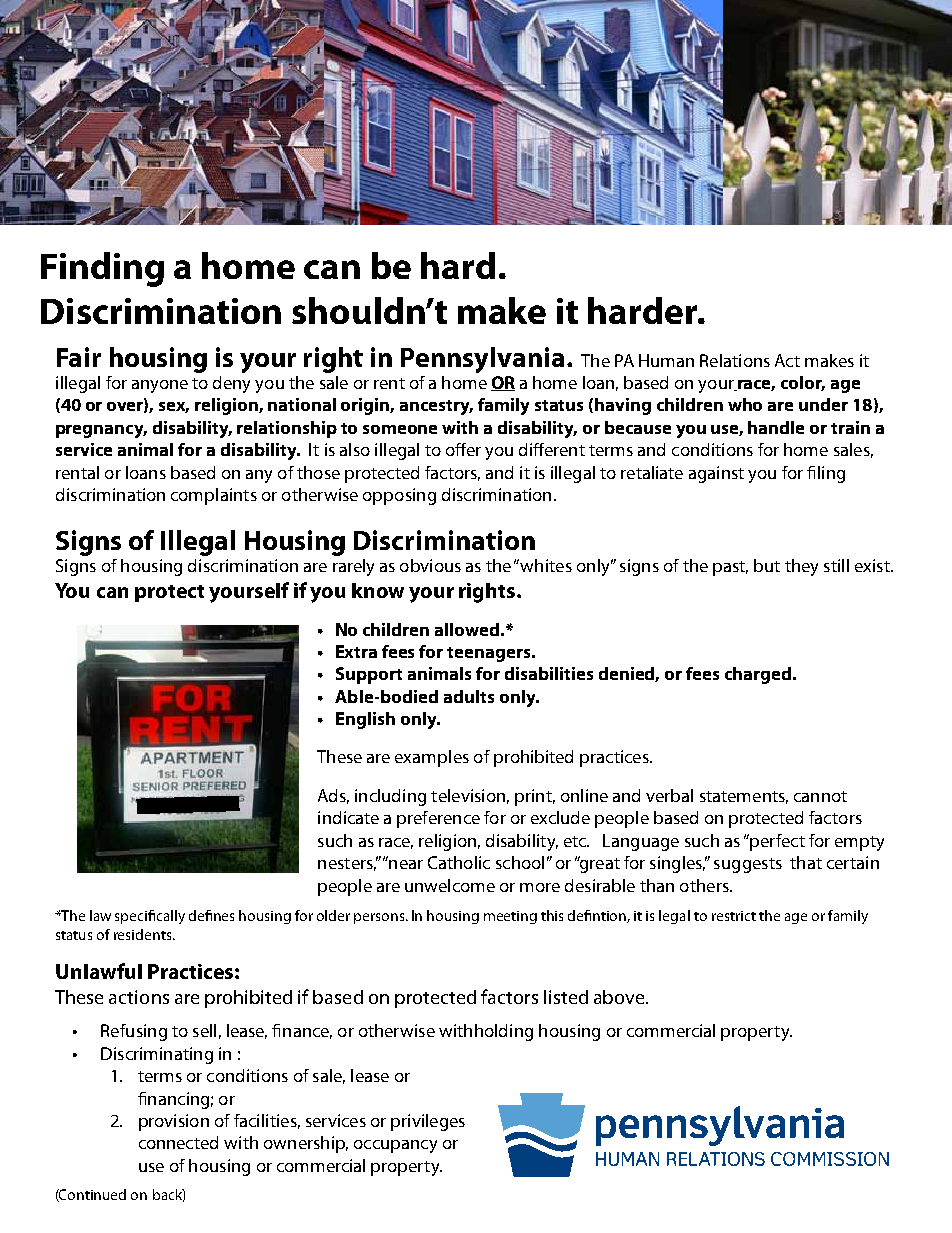  What do you see at coordinates (482, 360) in the screenshot?
I see `Pennsylvania` at bounding box center [482, 360].
